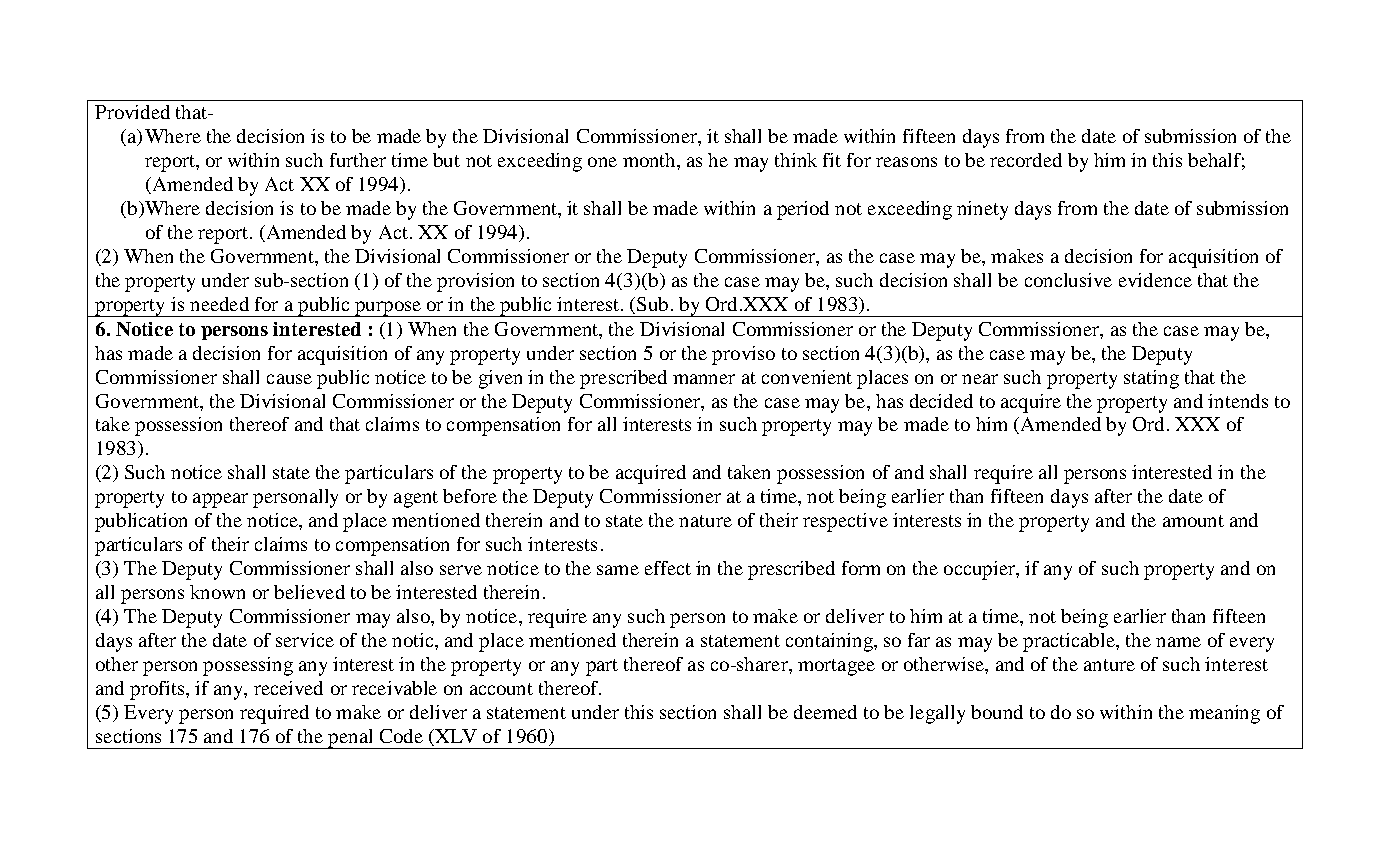 The height and width of the screenshot is (850, 1400). Describe the element at coordinates (358, 160) in the screenshot. I see `further` at that location.
